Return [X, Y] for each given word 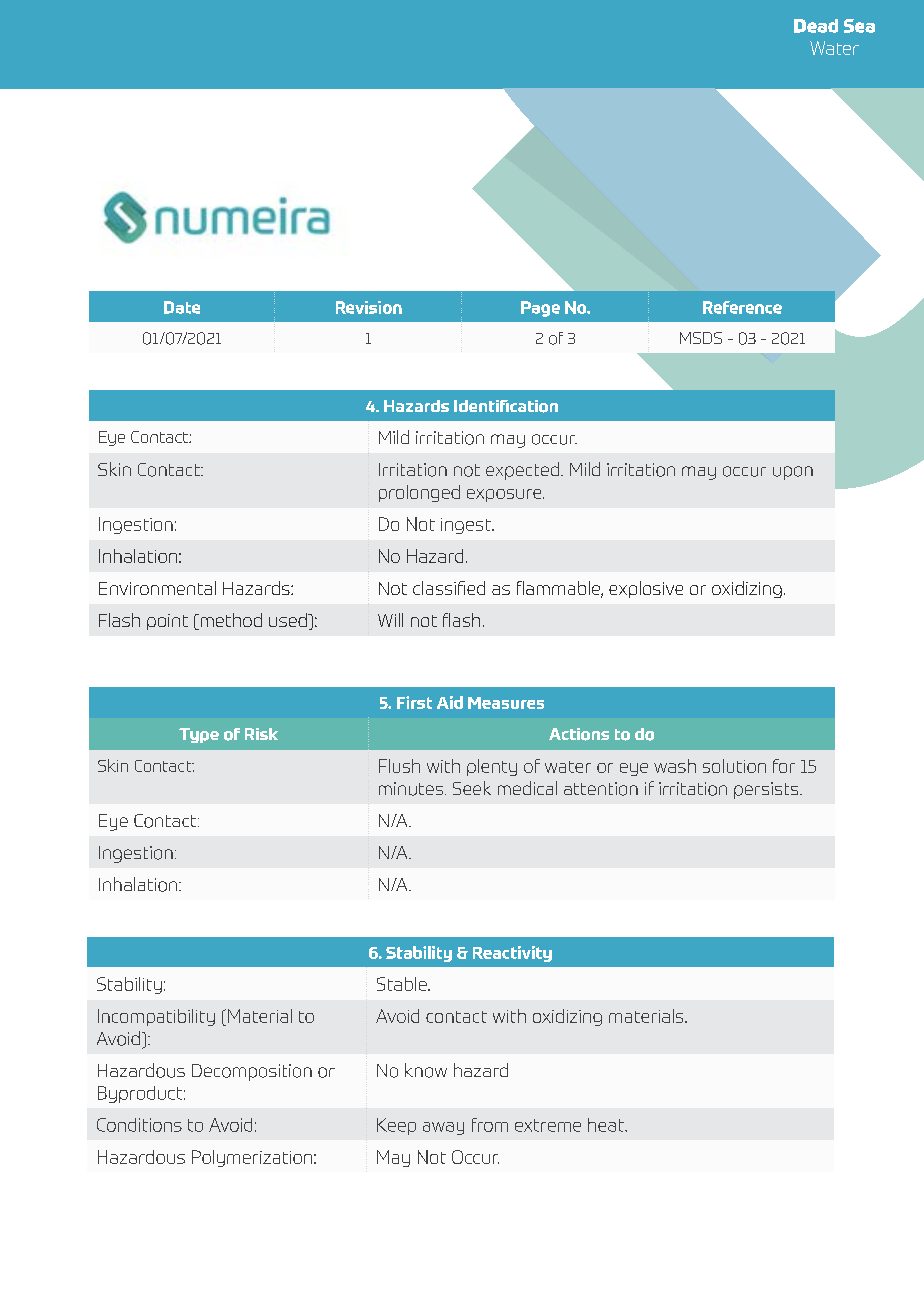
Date [182, 307]
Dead [816, 26]
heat [607, 1125]
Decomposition [252, 1072]
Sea [859, 26]
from [490, 1125]
